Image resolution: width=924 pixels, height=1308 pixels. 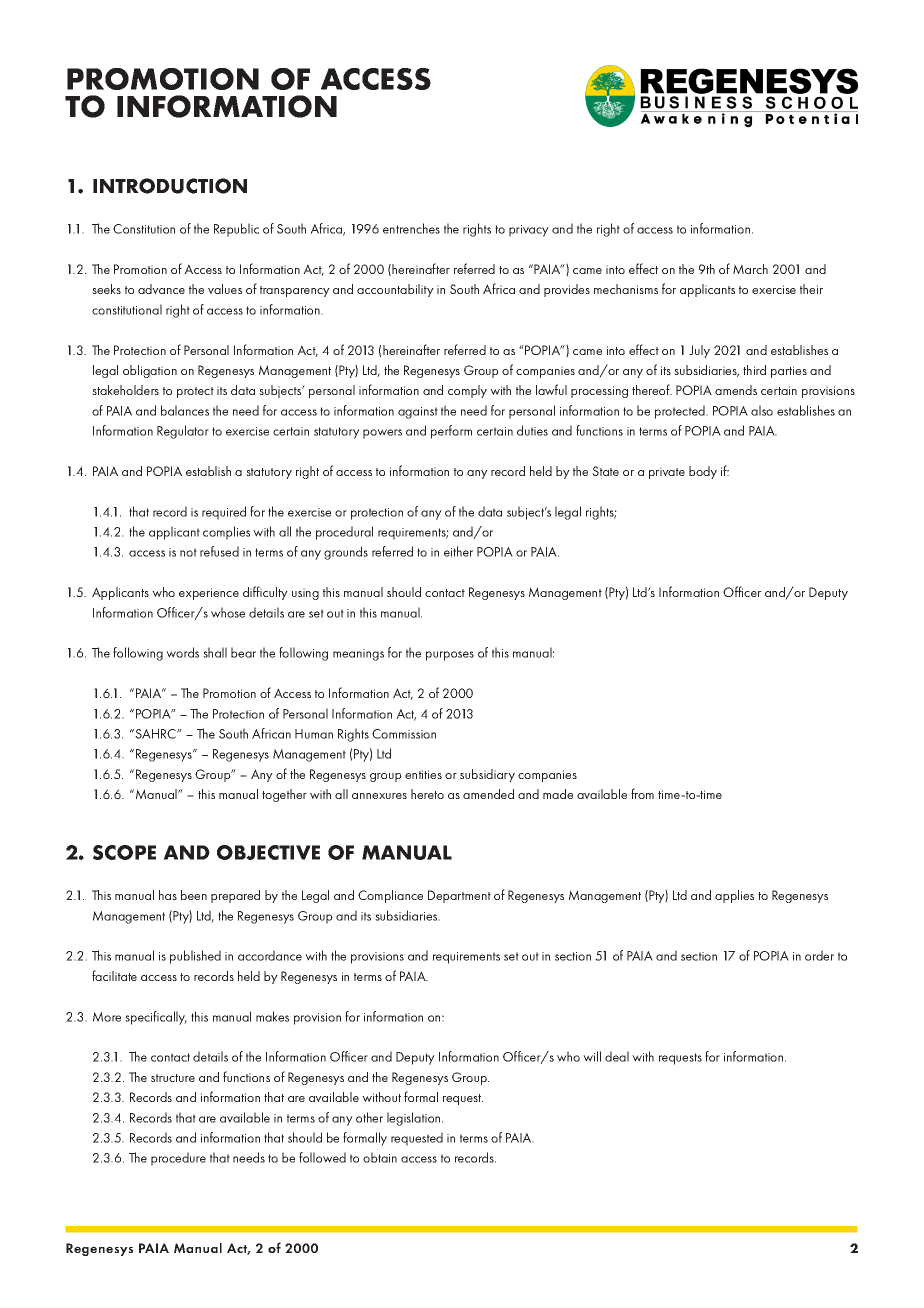 I want to click on body, so click(x=703, y=472).
